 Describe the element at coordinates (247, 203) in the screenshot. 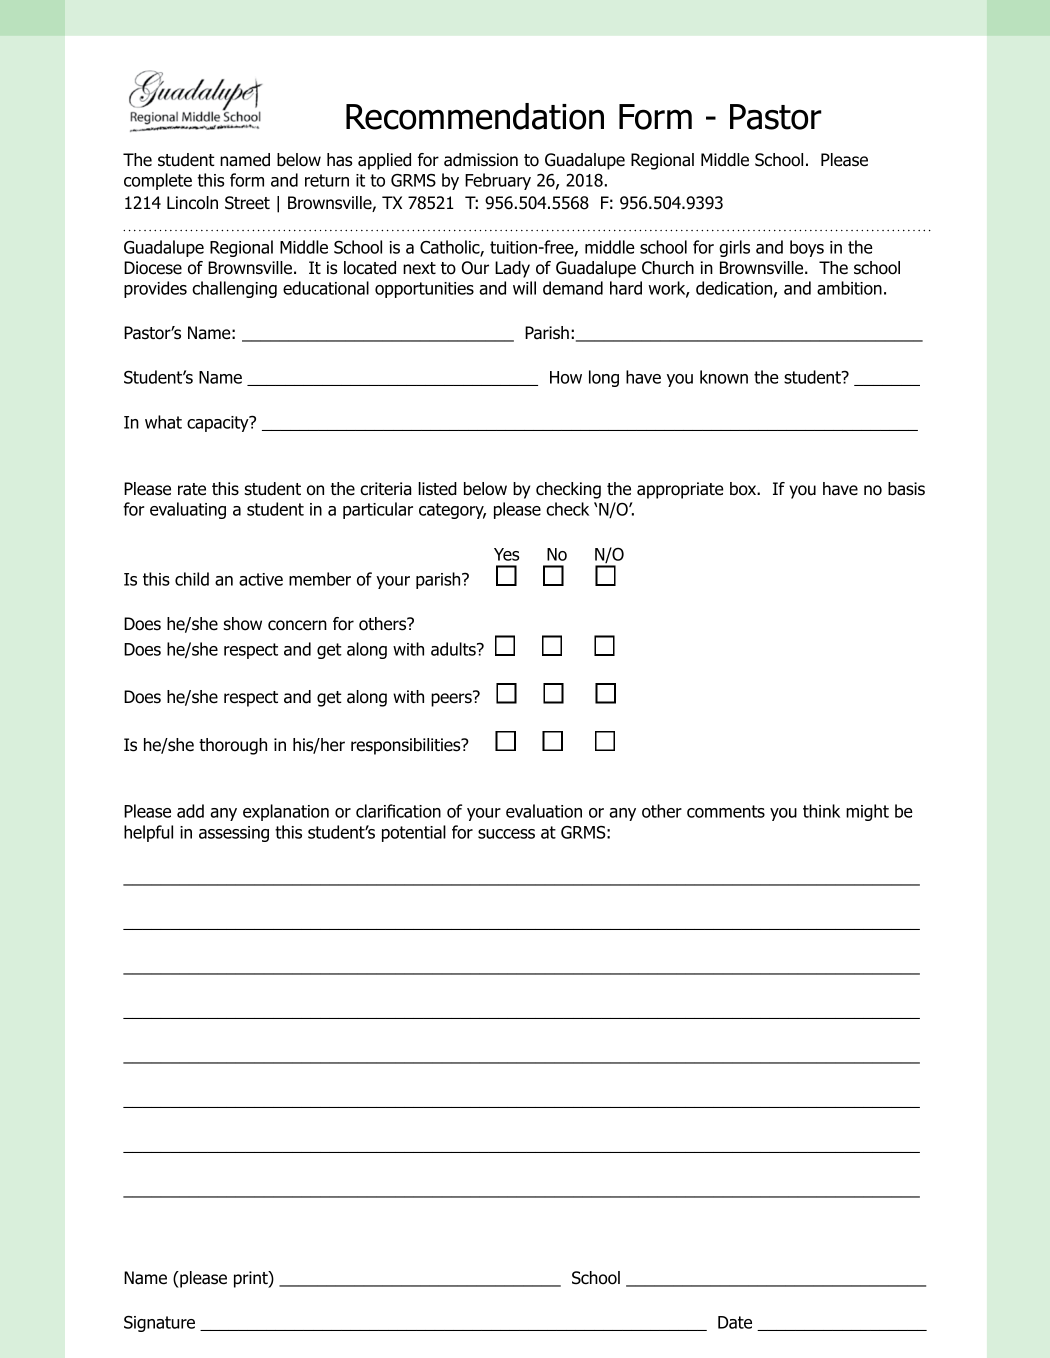

I see `Street` at that location.
